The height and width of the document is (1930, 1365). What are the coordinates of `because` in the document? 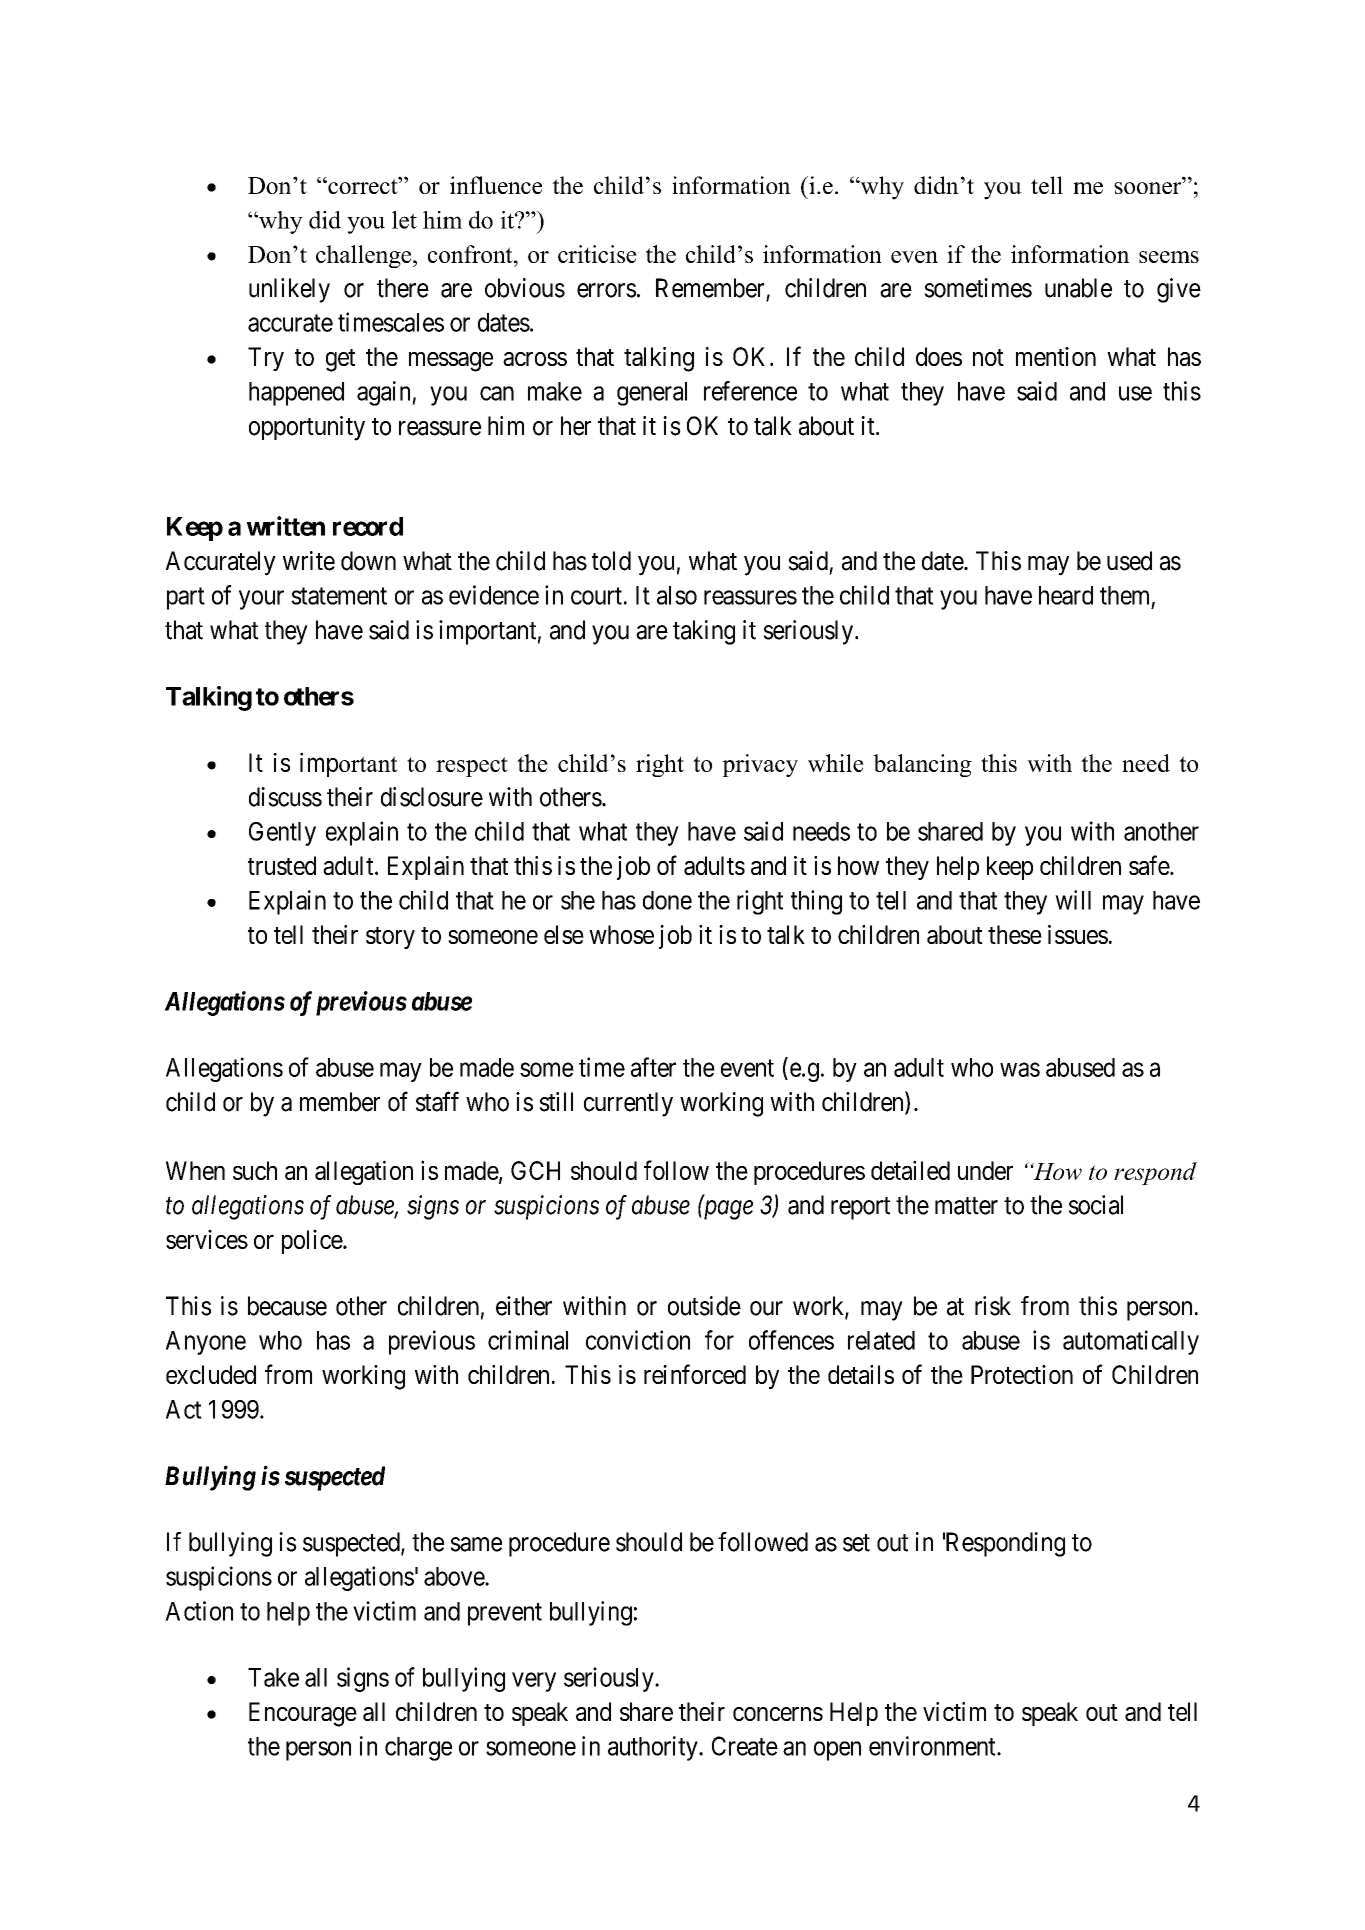 It's located at (287, 1306).
